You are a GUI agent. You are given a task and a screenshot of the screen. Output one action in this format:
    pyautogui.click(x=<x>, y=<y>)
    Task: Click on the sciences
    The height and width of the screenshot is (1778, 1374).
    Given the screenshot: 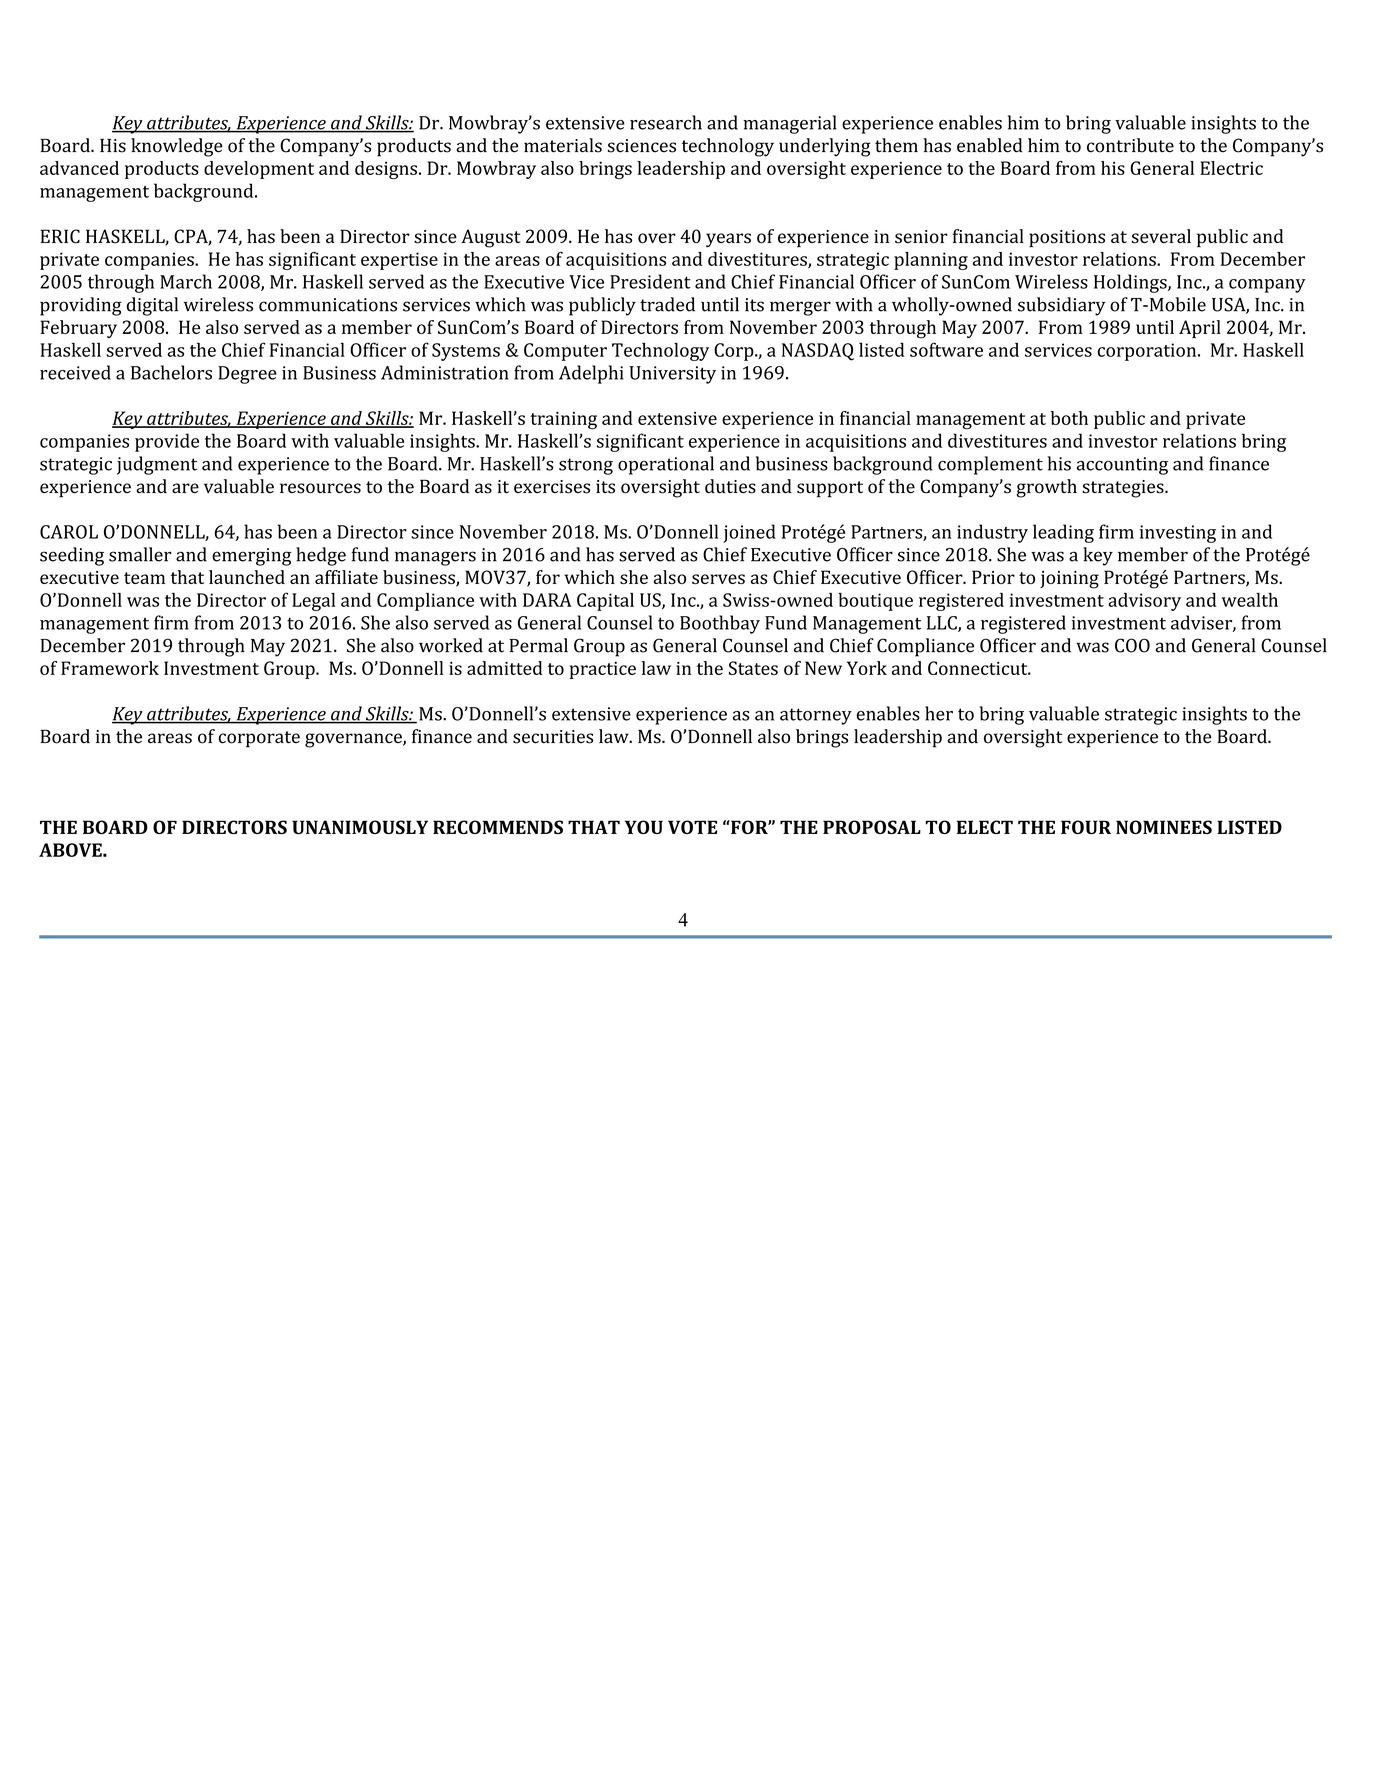 What is the action you would take?
    pyautogui.click(x=642, y=146)
